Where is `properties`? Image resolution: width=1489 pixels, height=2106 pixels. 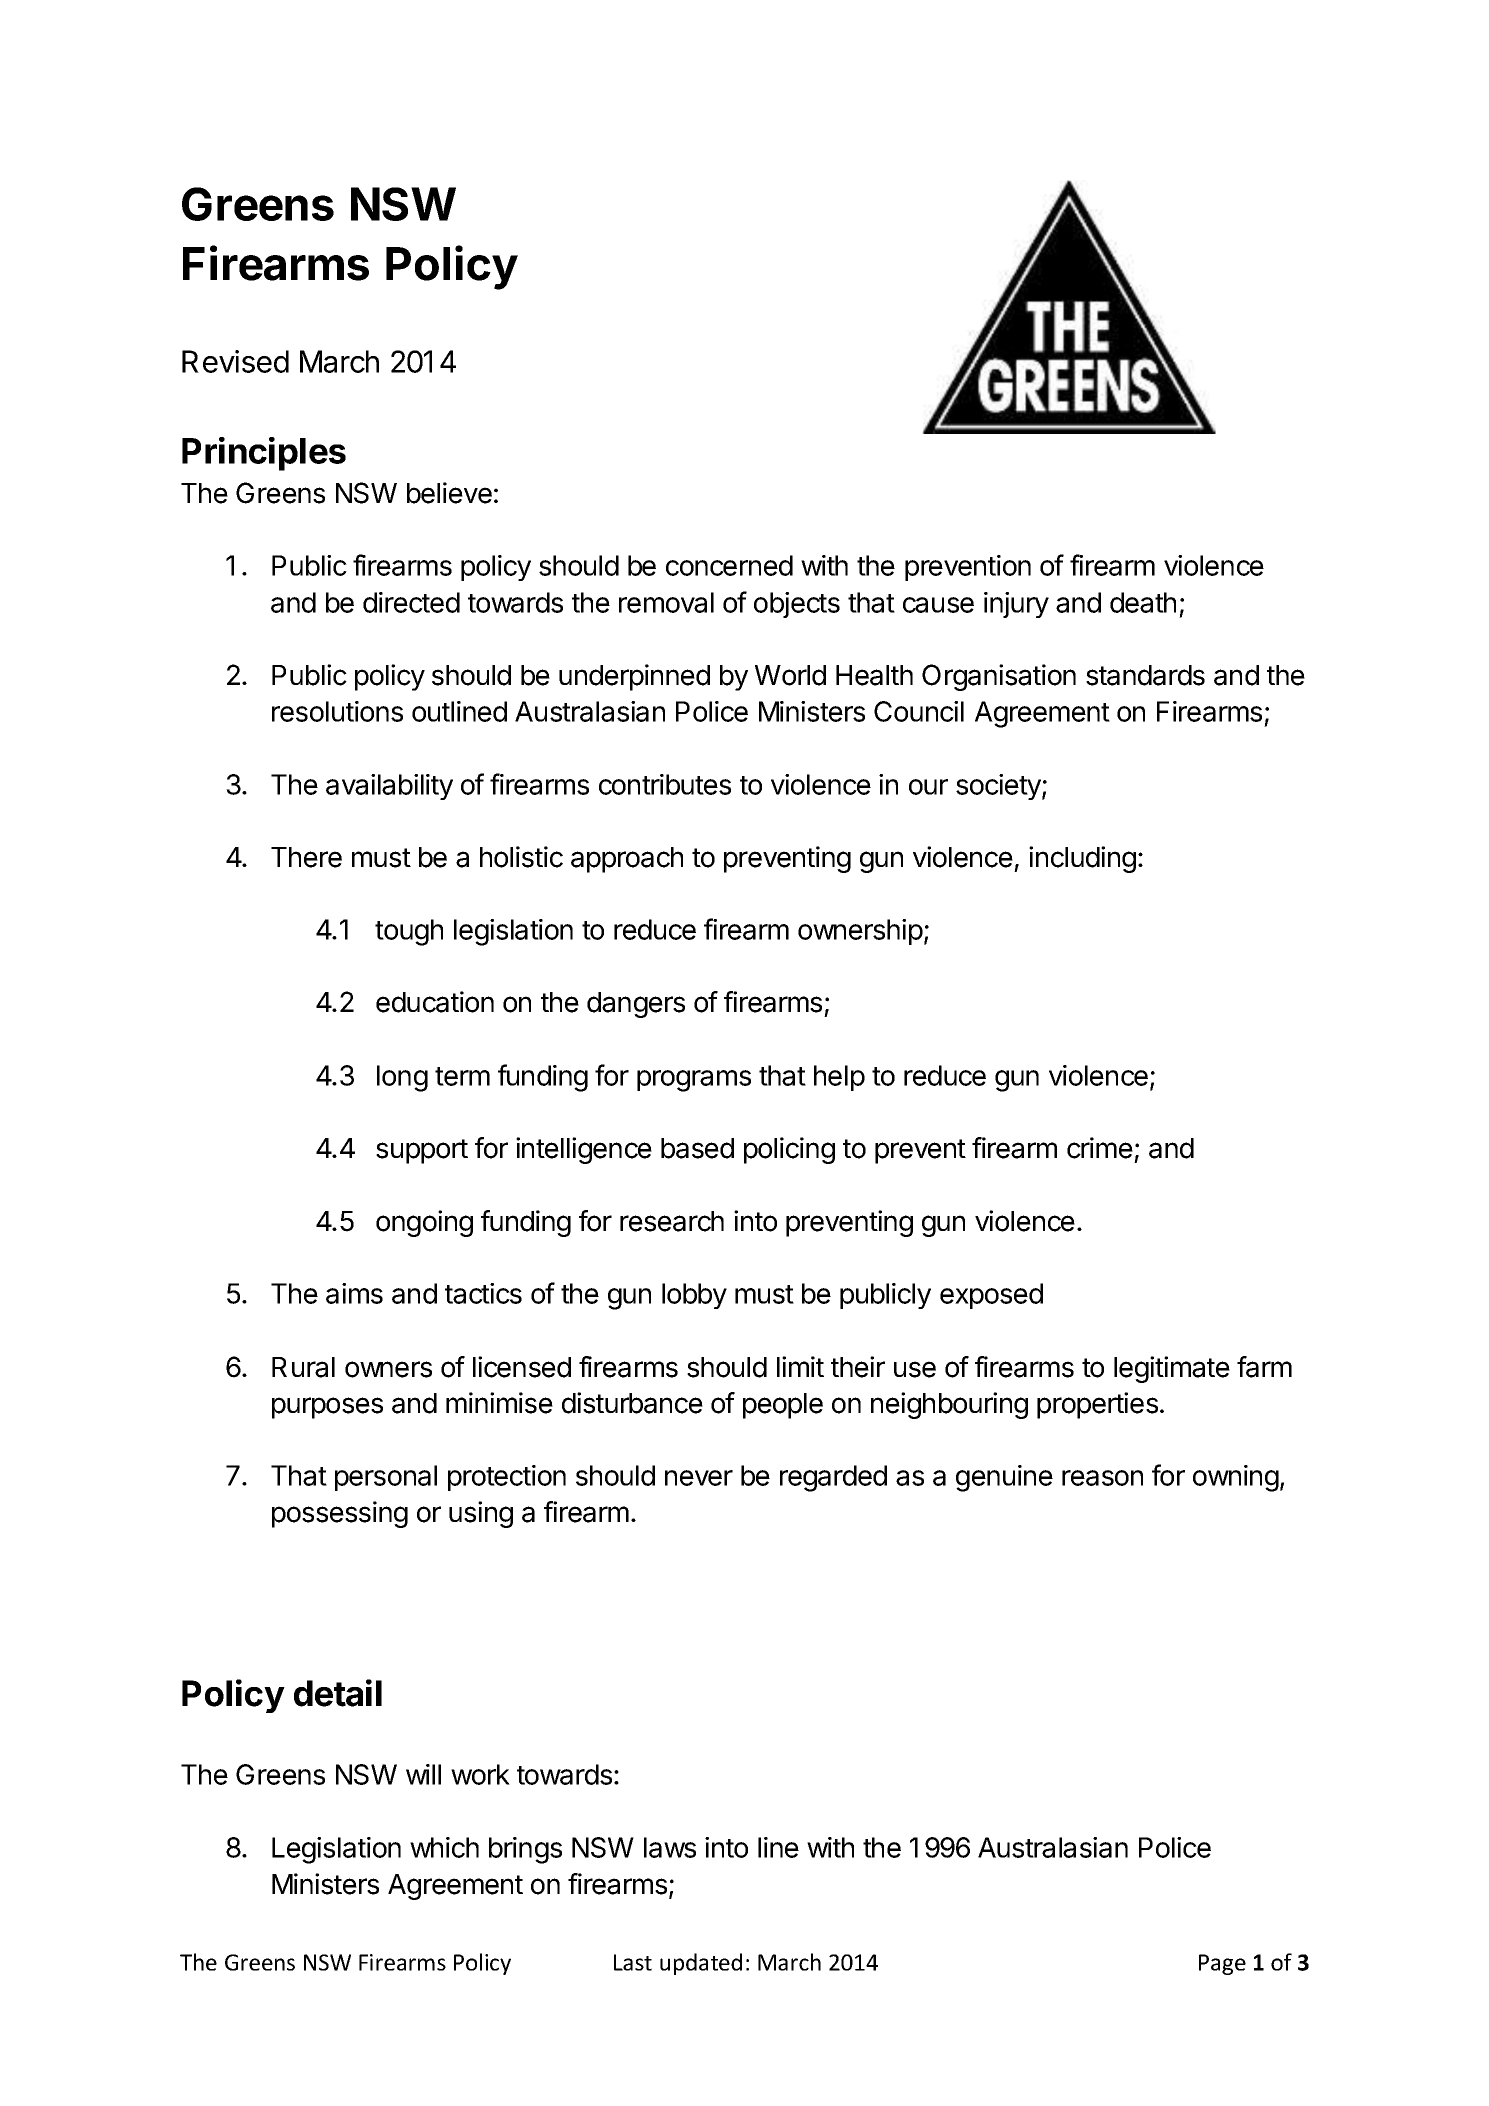 properties is located at coordinates (1097, 1405).
